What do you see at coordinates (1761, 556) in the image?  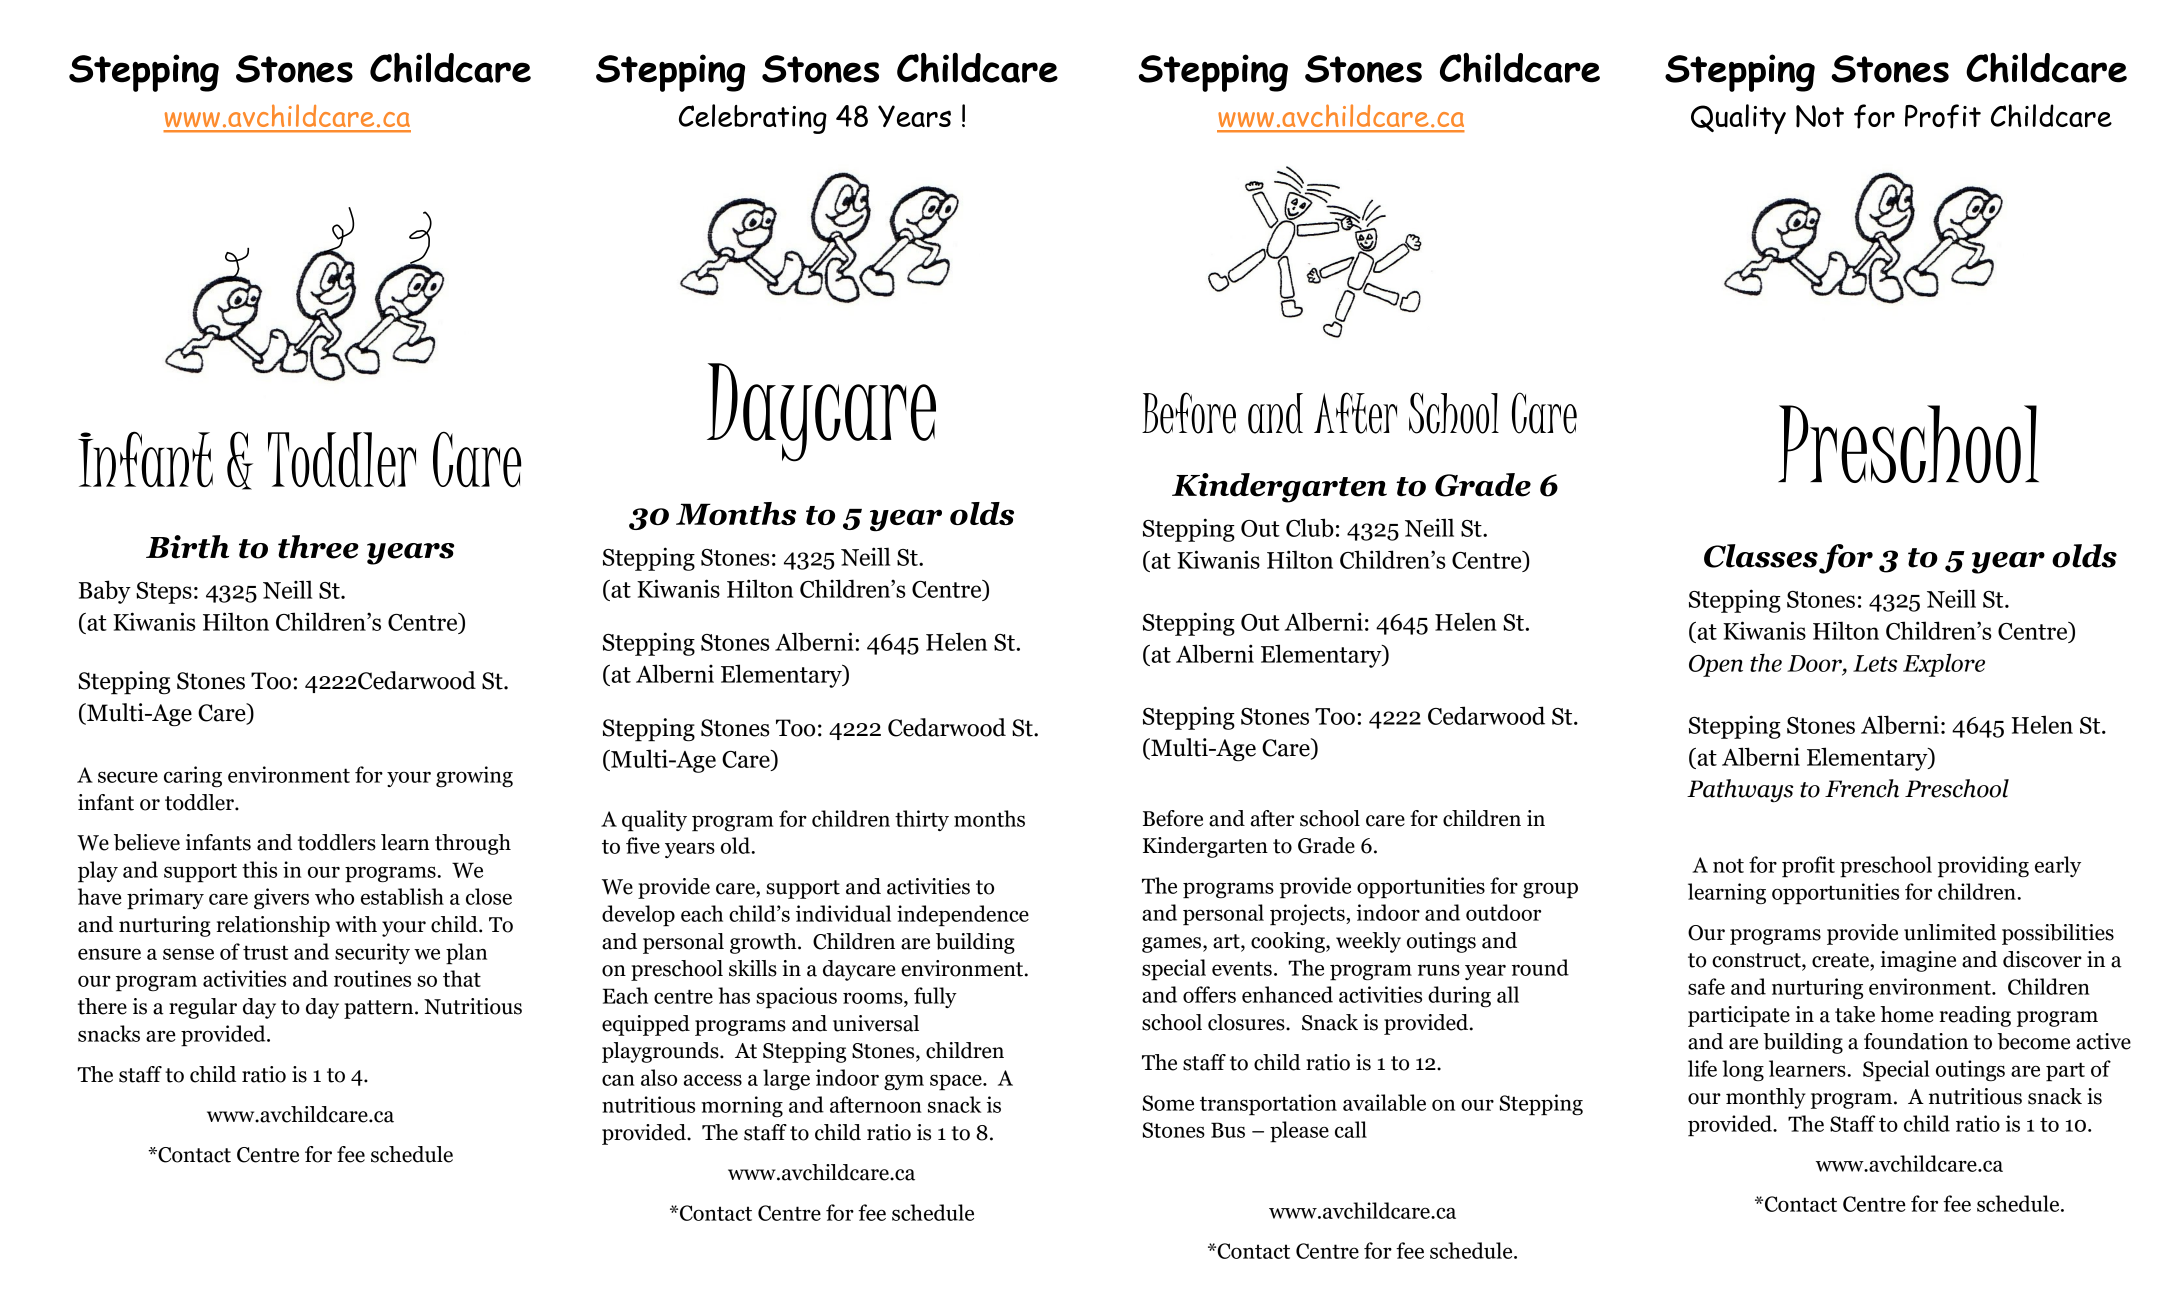 I see `Classes` at bounding box center [1761, 556].
